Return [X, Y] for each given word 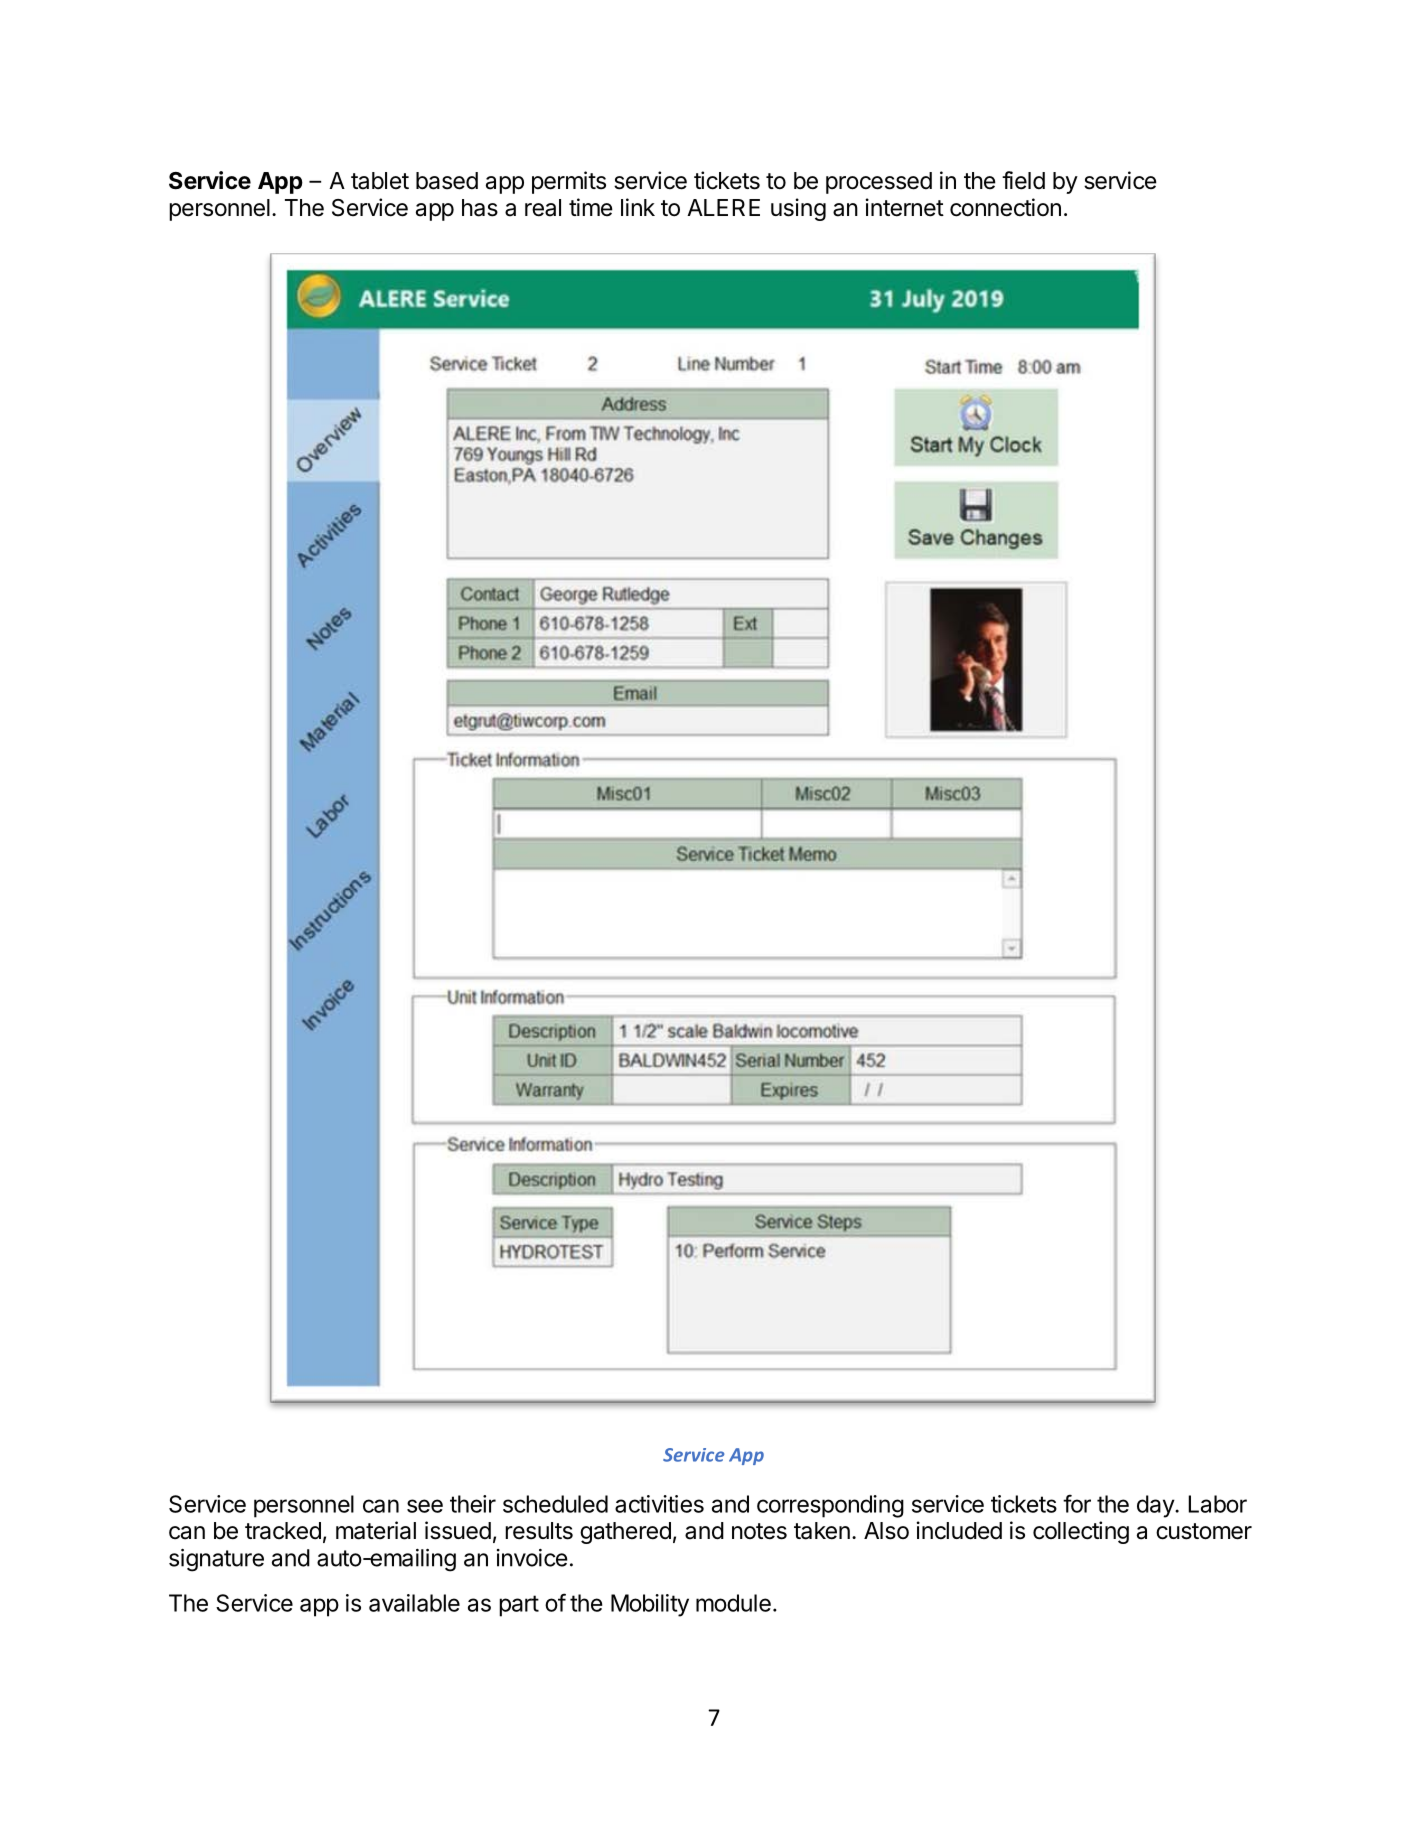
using [798, 209]
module [733, 1603]
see [425, 1506]
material [376, 1530]
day [1156, 1506]
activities [659, 1504]
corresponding [830, 1506]
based [447, 181]
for [1077, 1503]
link [638, 207]
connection [1005, 207]
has [480, 208]
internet [905, 207]
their [473, 1504]
